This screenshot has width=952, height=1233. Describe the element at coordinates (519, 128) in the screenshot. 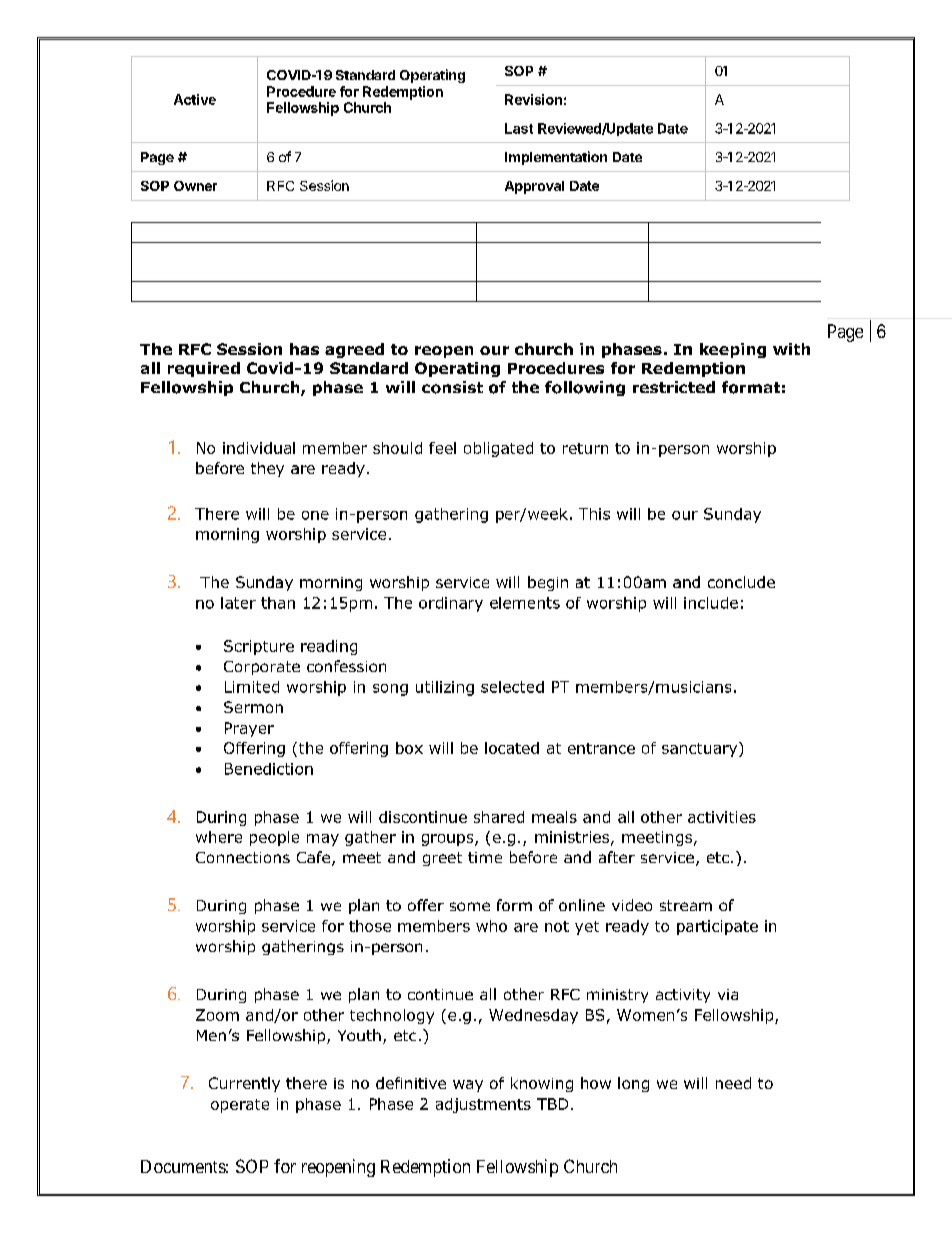

I see `Last` at that location.
